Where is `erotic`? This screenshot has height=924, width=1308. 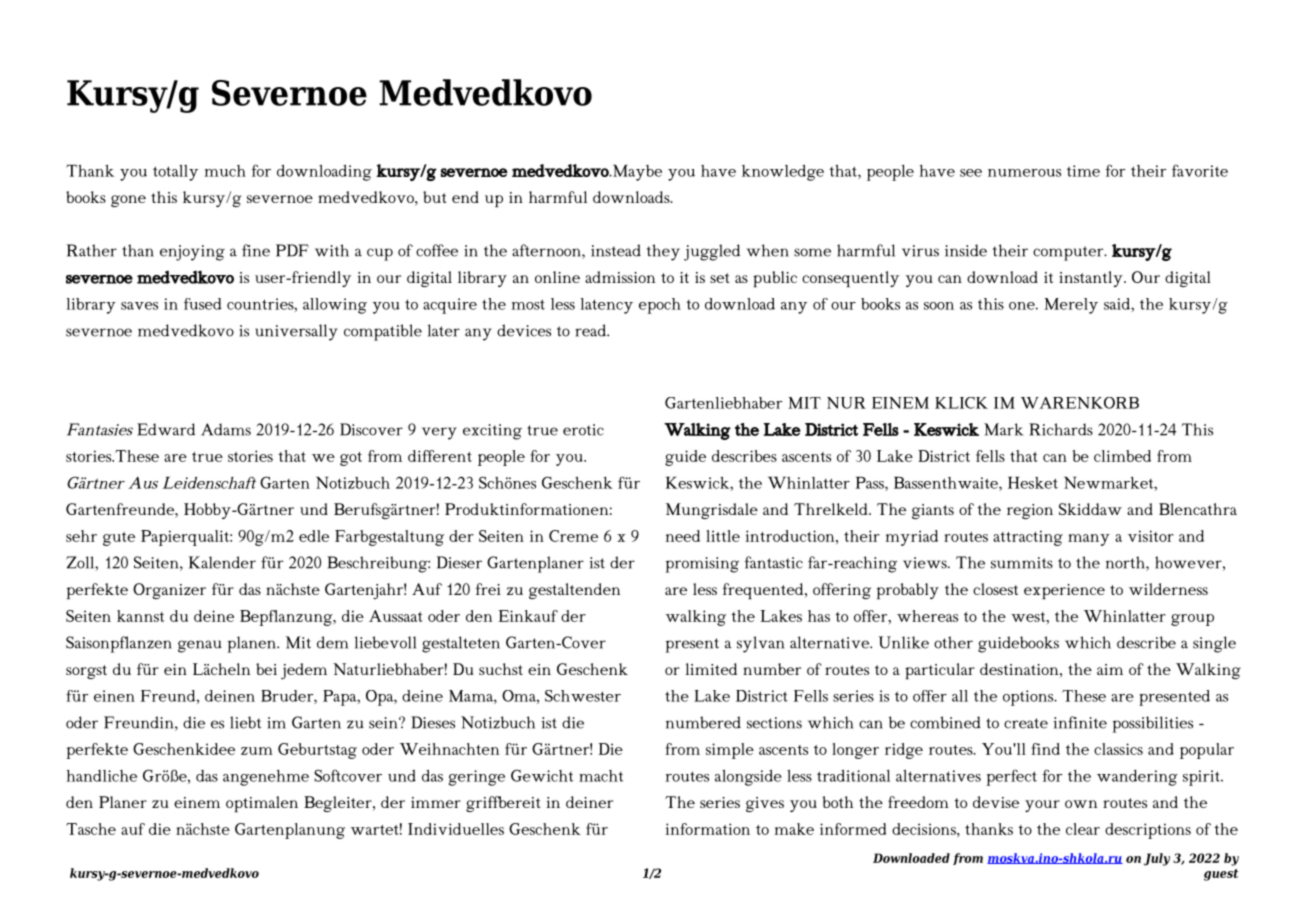
erotic is located at coordinates (583, 430).
